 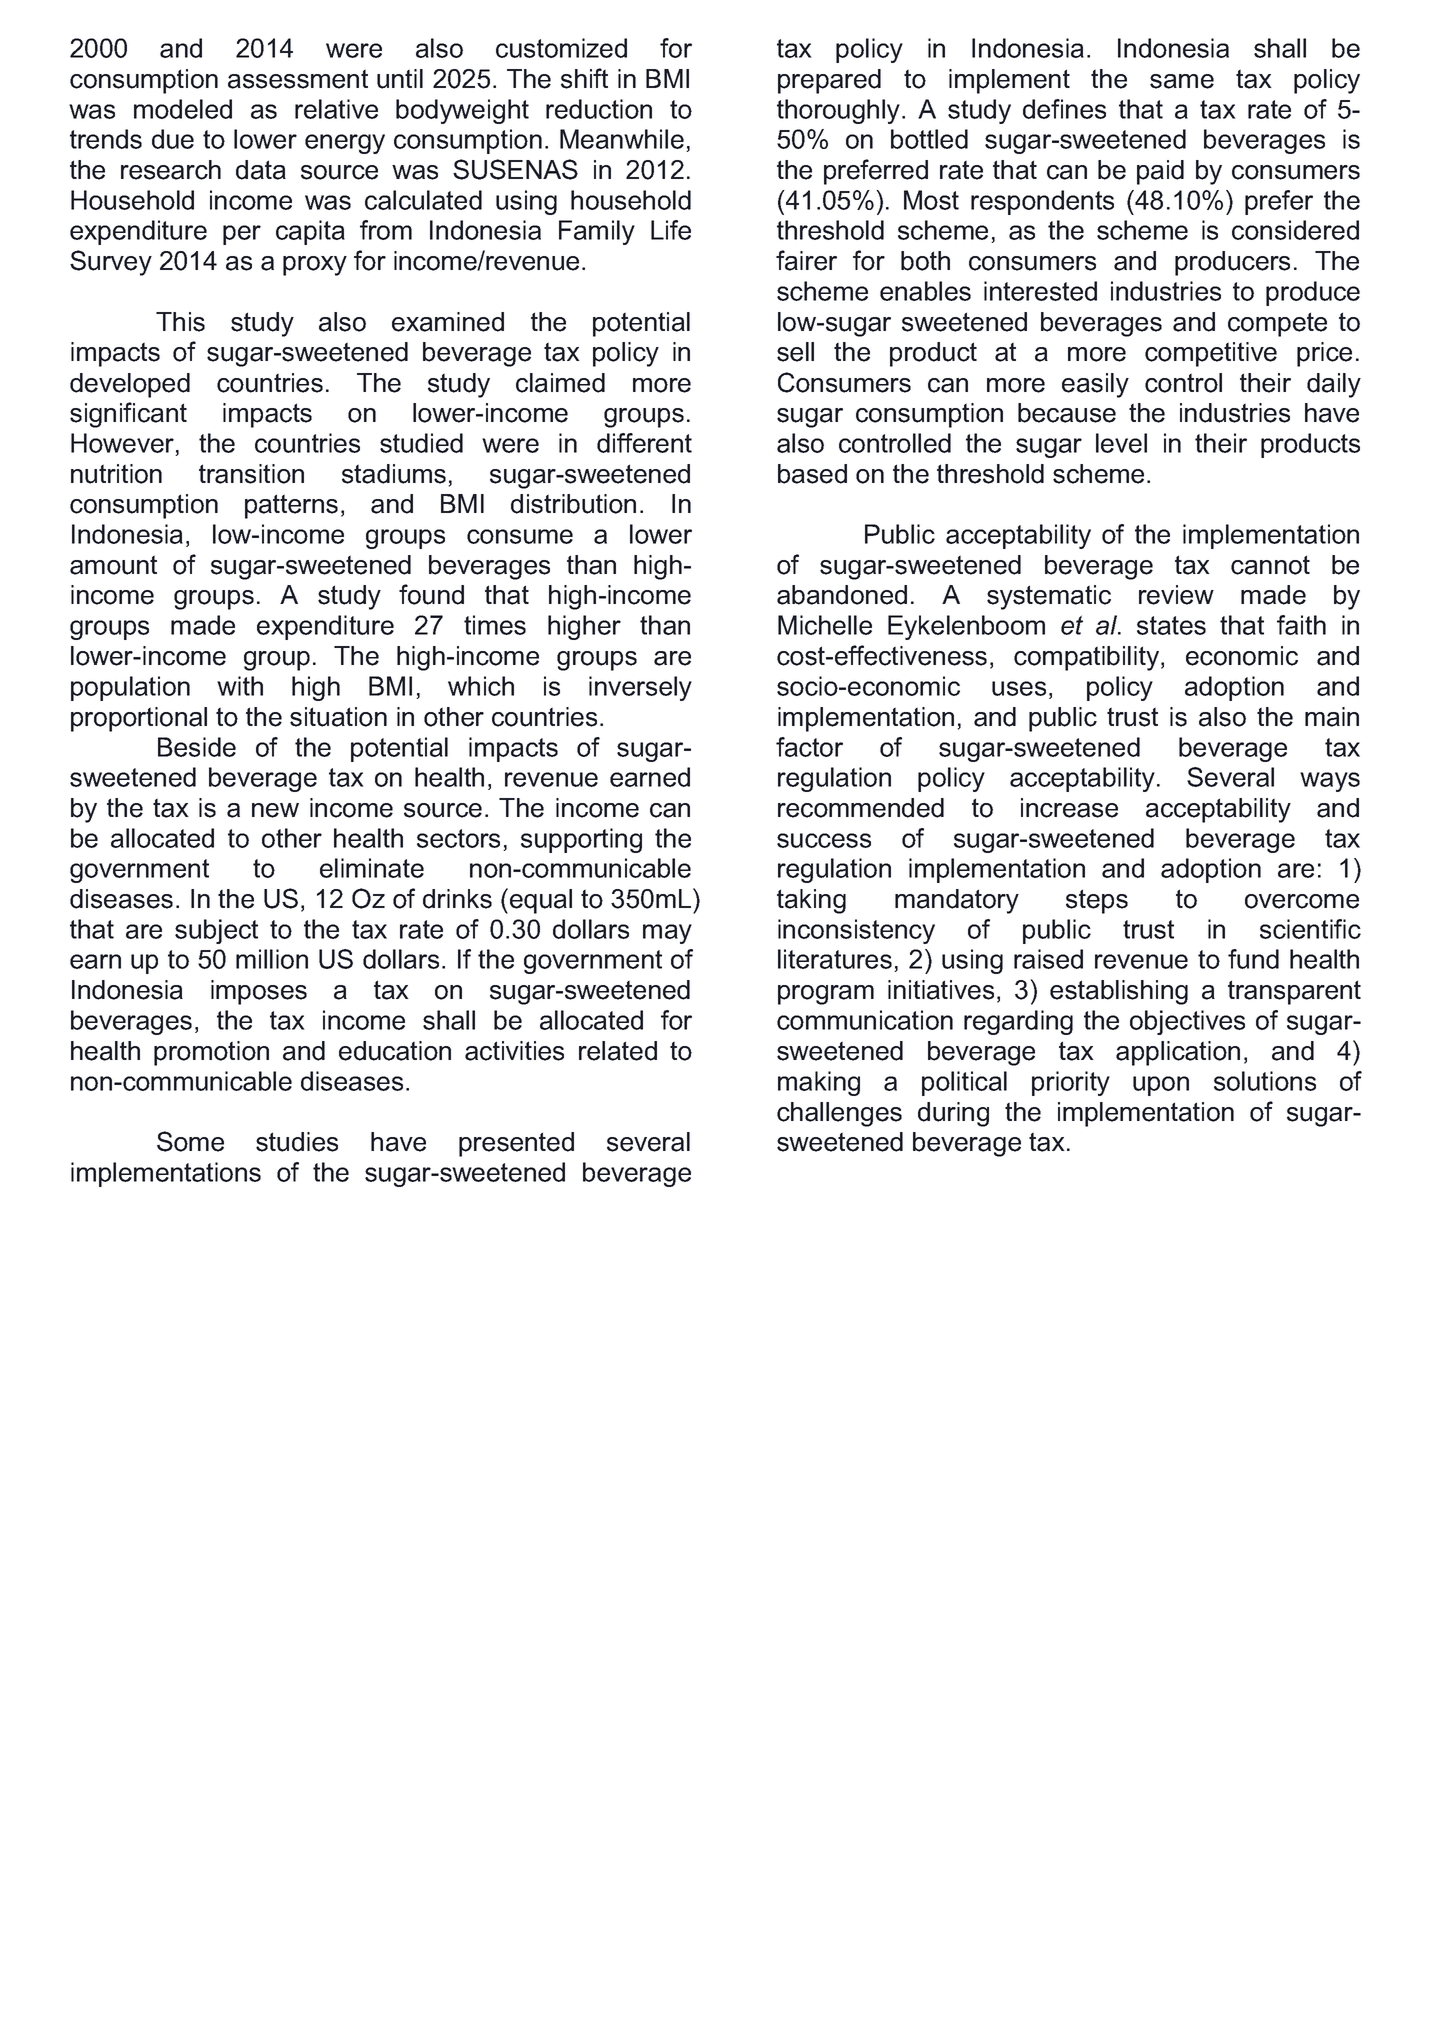 I want to click on Beside, so click(x=197, y=747).
